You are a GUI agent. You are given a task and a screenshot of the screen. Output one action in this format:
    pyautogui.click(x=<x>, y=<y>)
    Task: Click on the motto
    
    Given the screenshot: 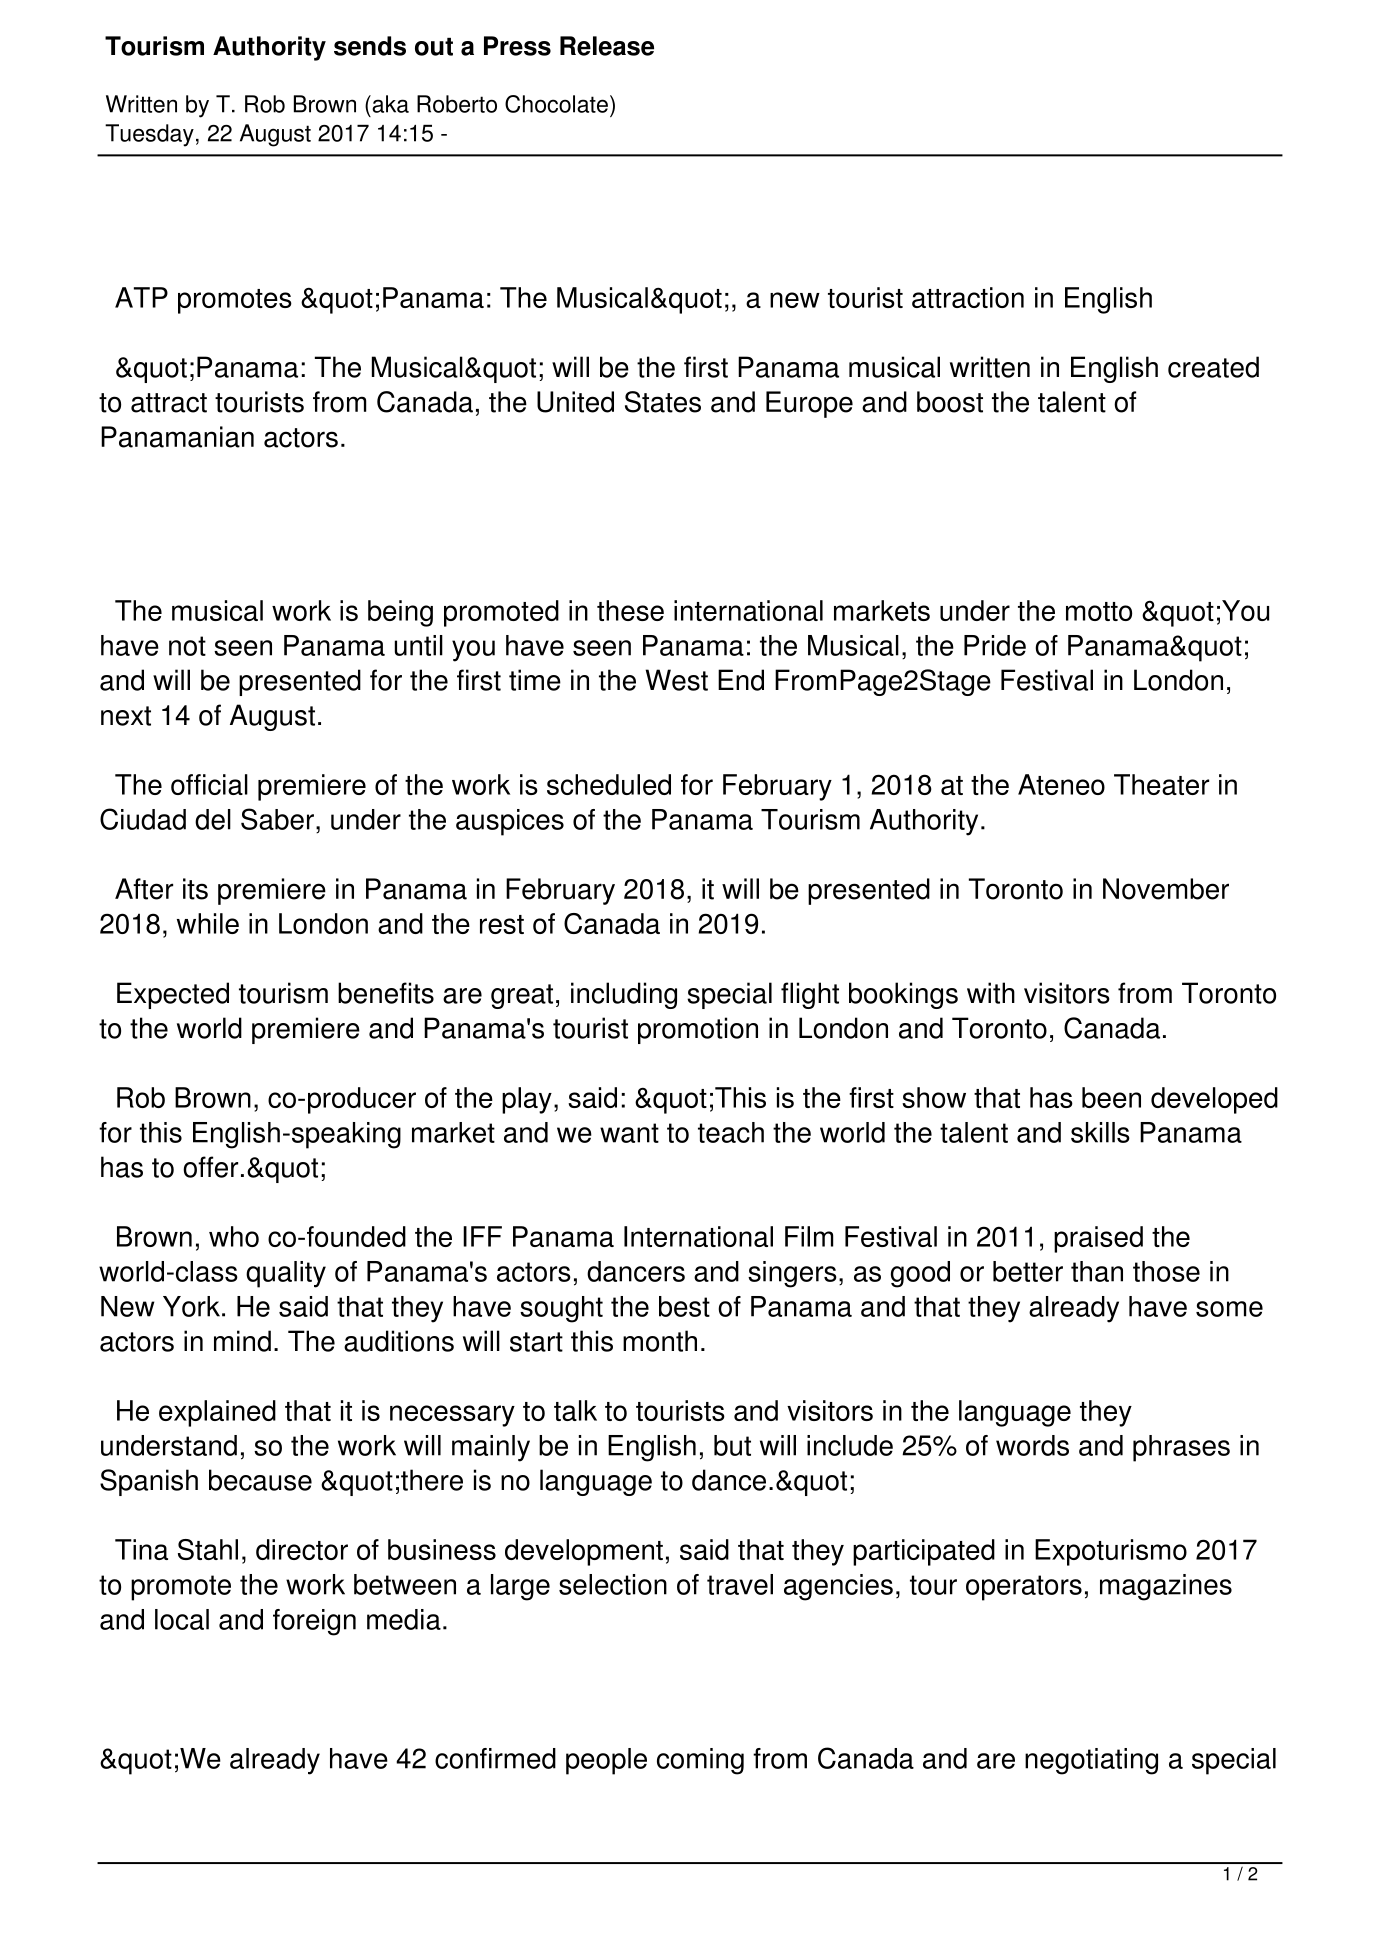 What is the action you would take?
    pyautogui.click(x=1099, y=611)
